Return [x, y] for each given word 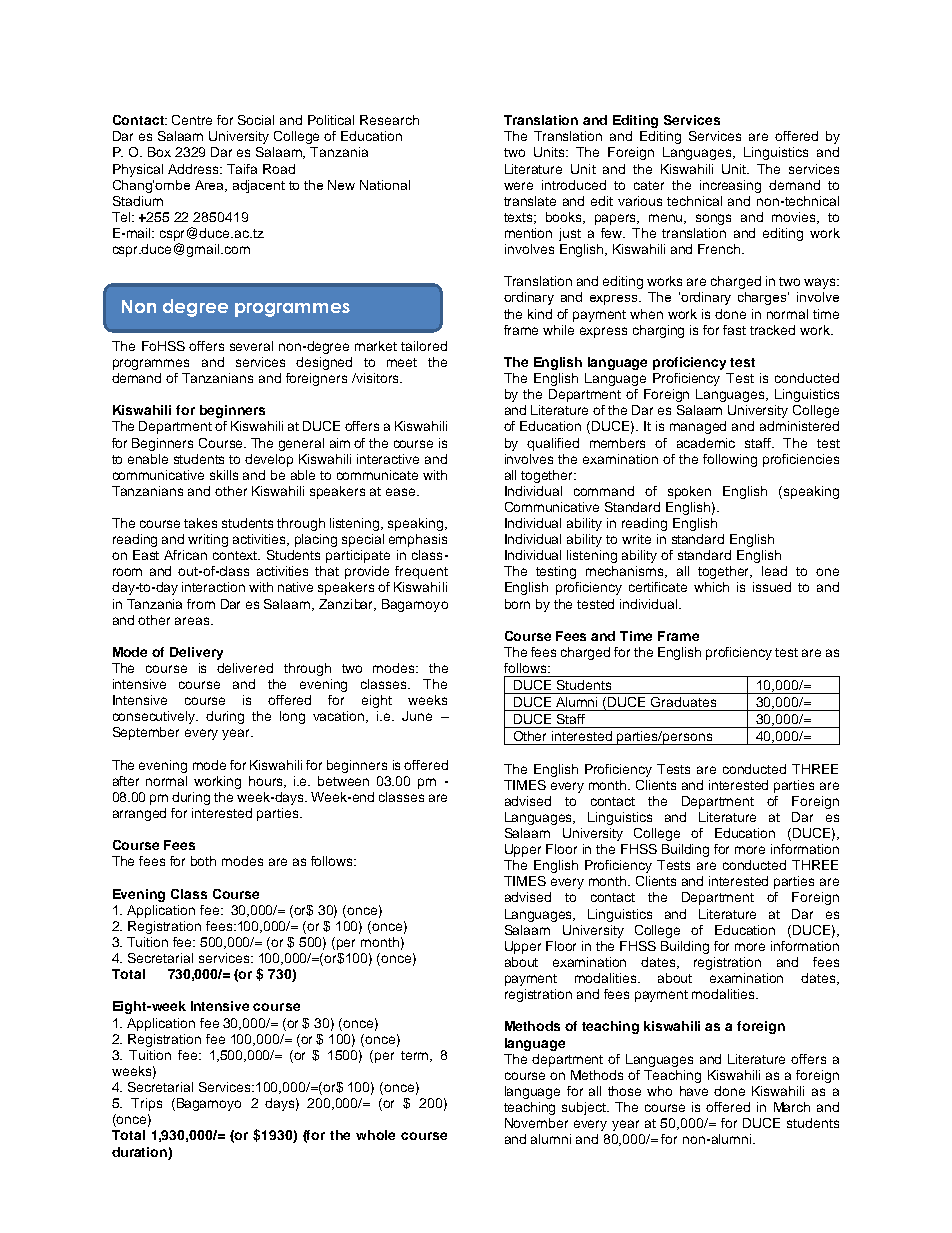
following [730, 460]
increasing [730, 186]
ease [402, 492]
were [518, 186]
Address [194, 169]
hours [267, 782]
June [417, 716]
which [711, 587]
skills [224, 475]
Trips [146, 1104]
